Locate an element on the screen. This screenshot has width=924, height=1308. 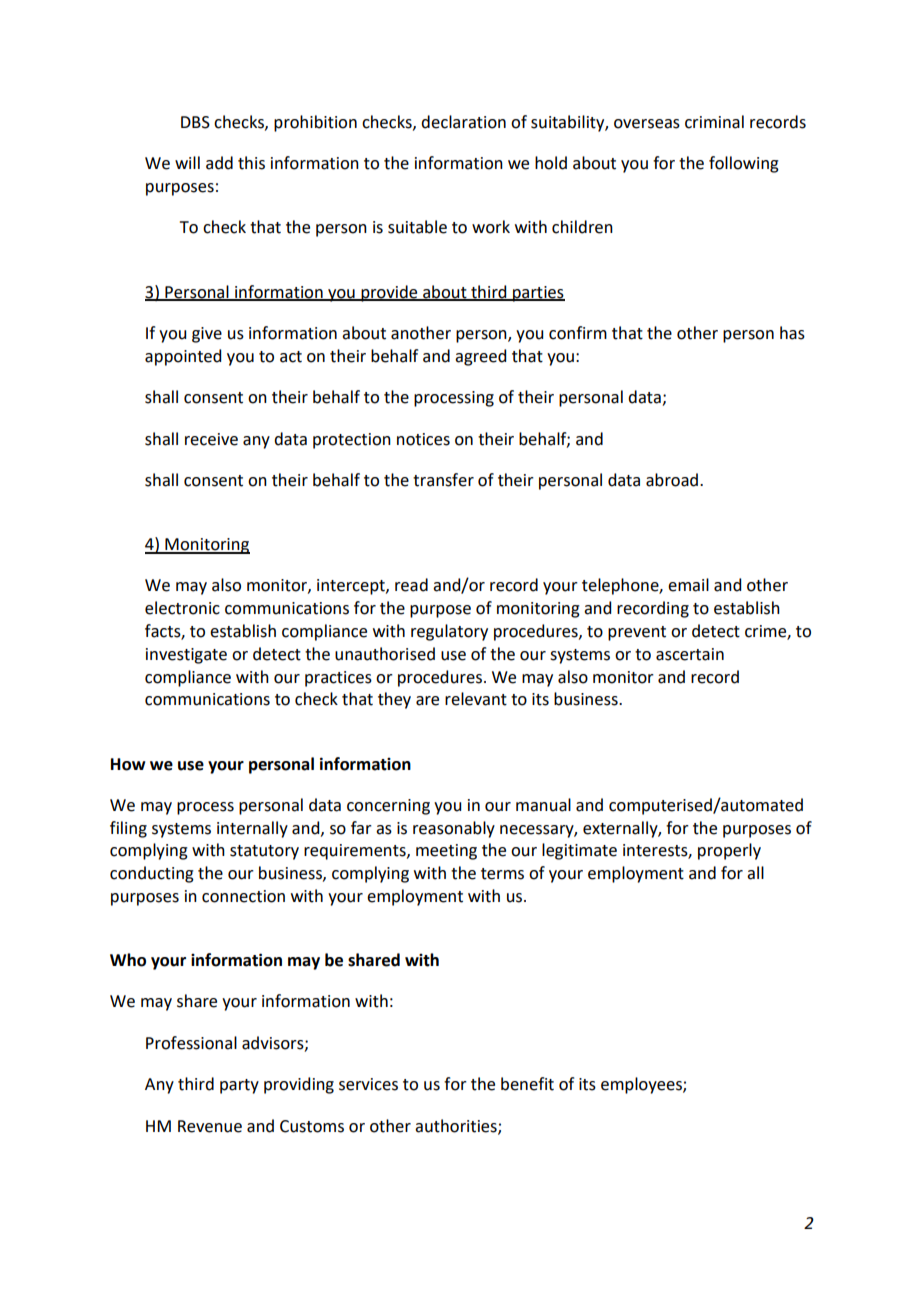
ascertain is located at coordinates (690, 654).
